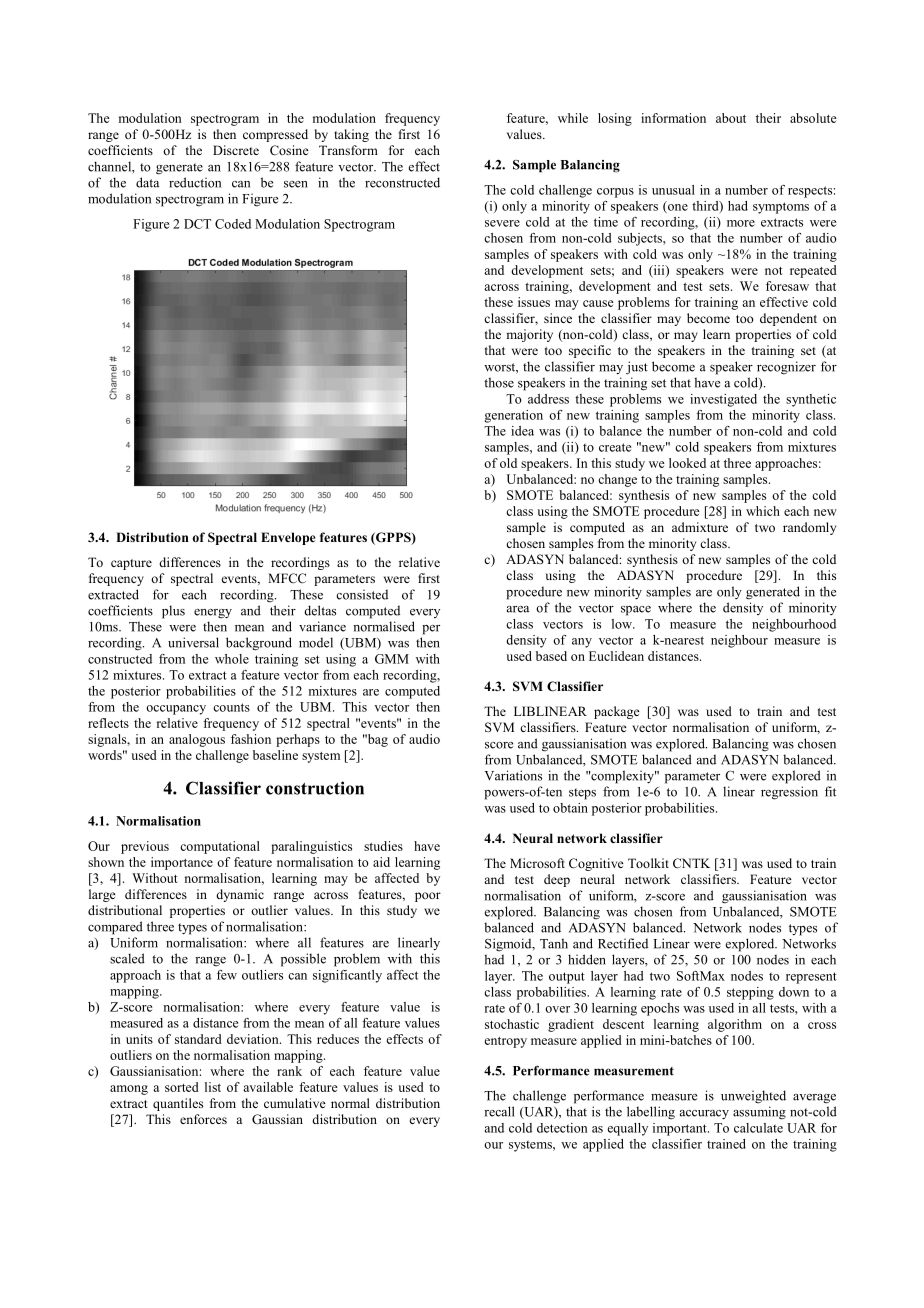  What do you see at coordinates (636, 611) in the screenshot?
I see `space` at bounding box center [636, 611].
